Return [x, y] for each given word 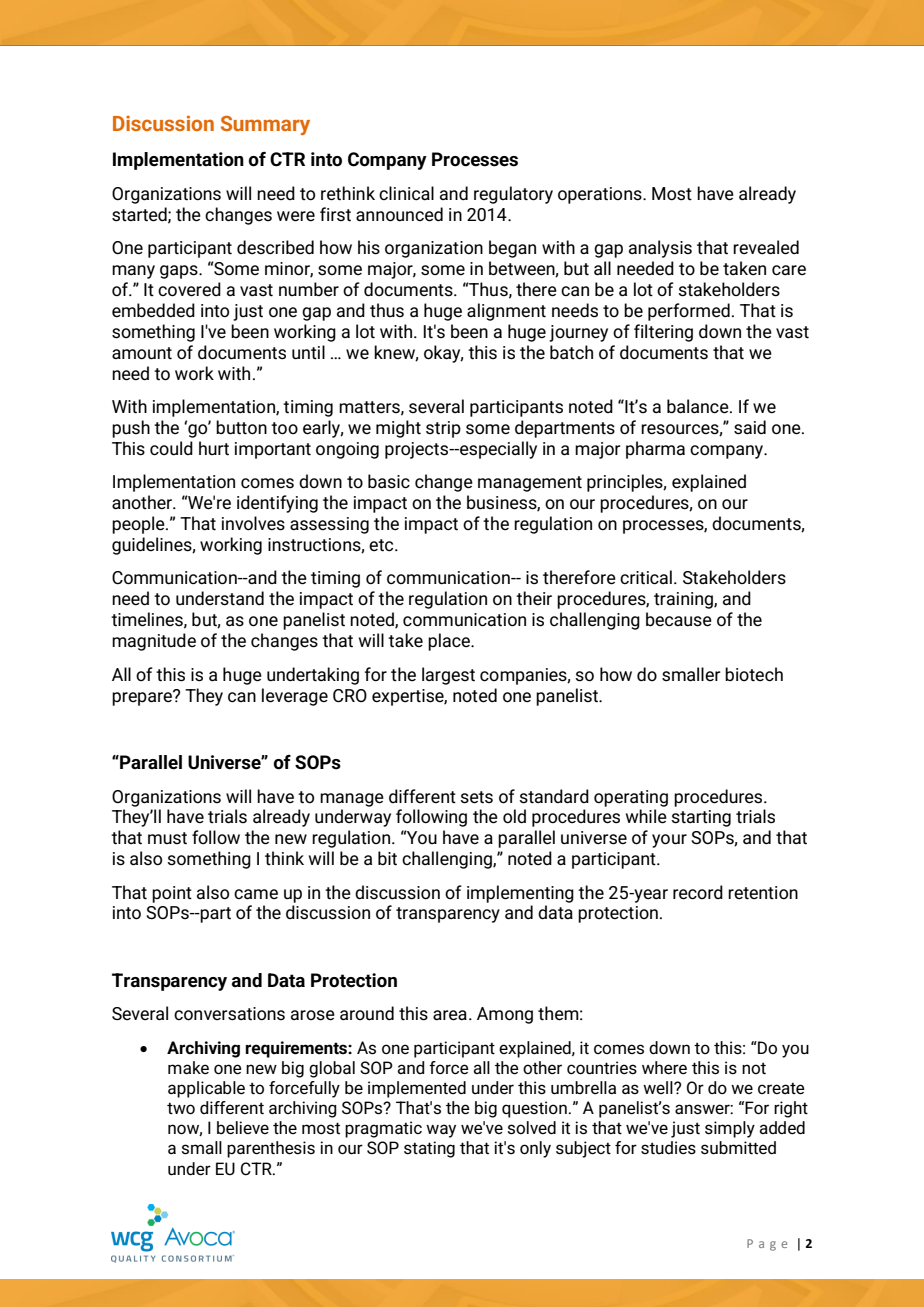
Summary [265, 125]
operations [601, 195]
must [167, 838]
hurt [214, 448]
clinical [406, 193]
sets [476, 797]
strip [443, 429]
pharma [655, 450]
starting [701, 818]
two [181, 1108]
